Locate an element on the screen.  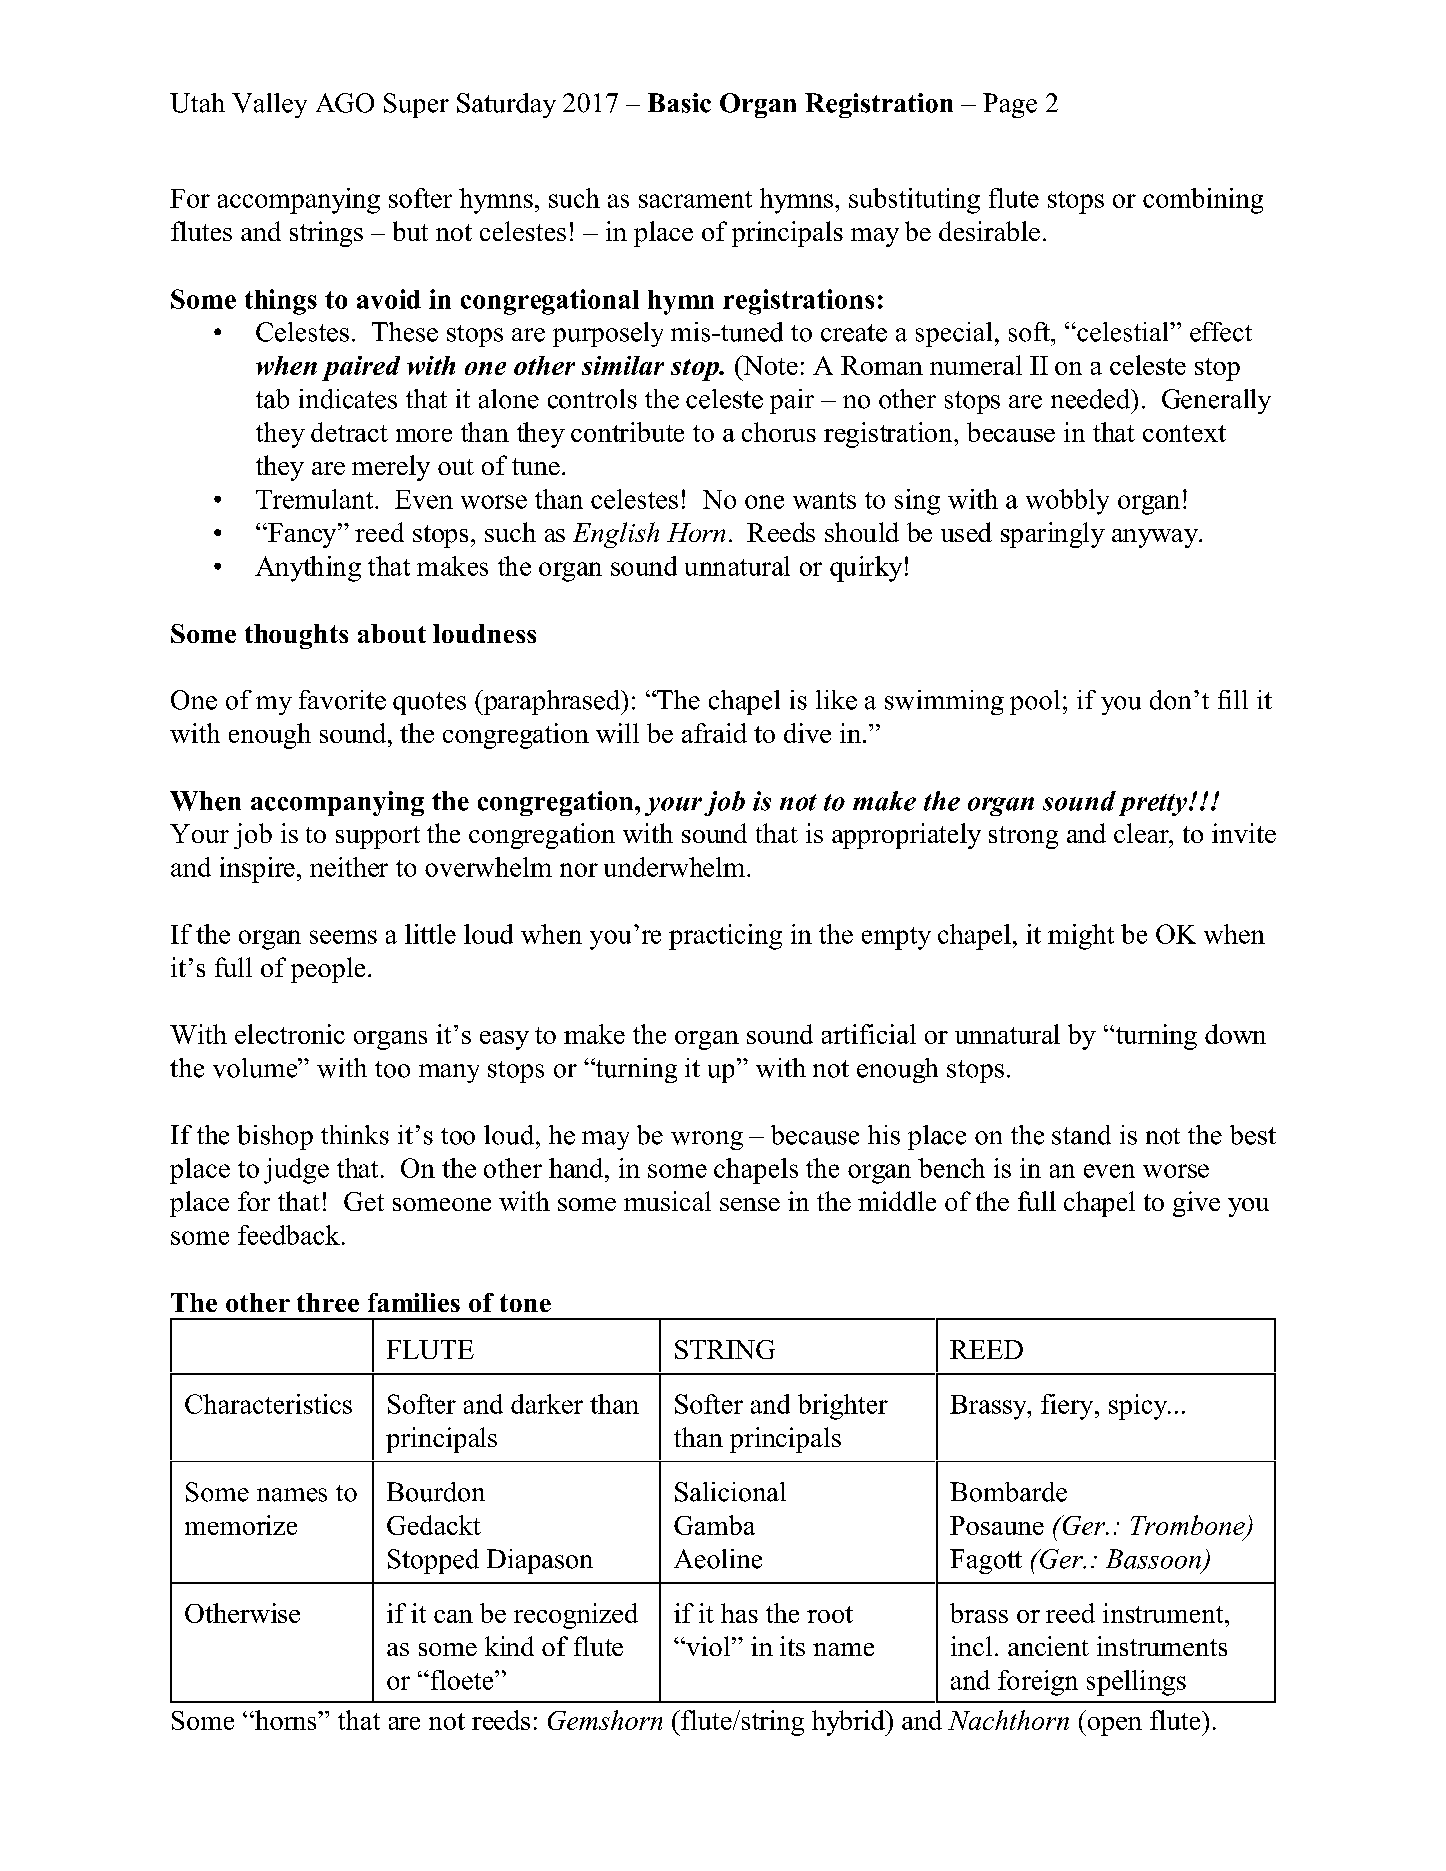
might is located at coordinates (1081, 937).
